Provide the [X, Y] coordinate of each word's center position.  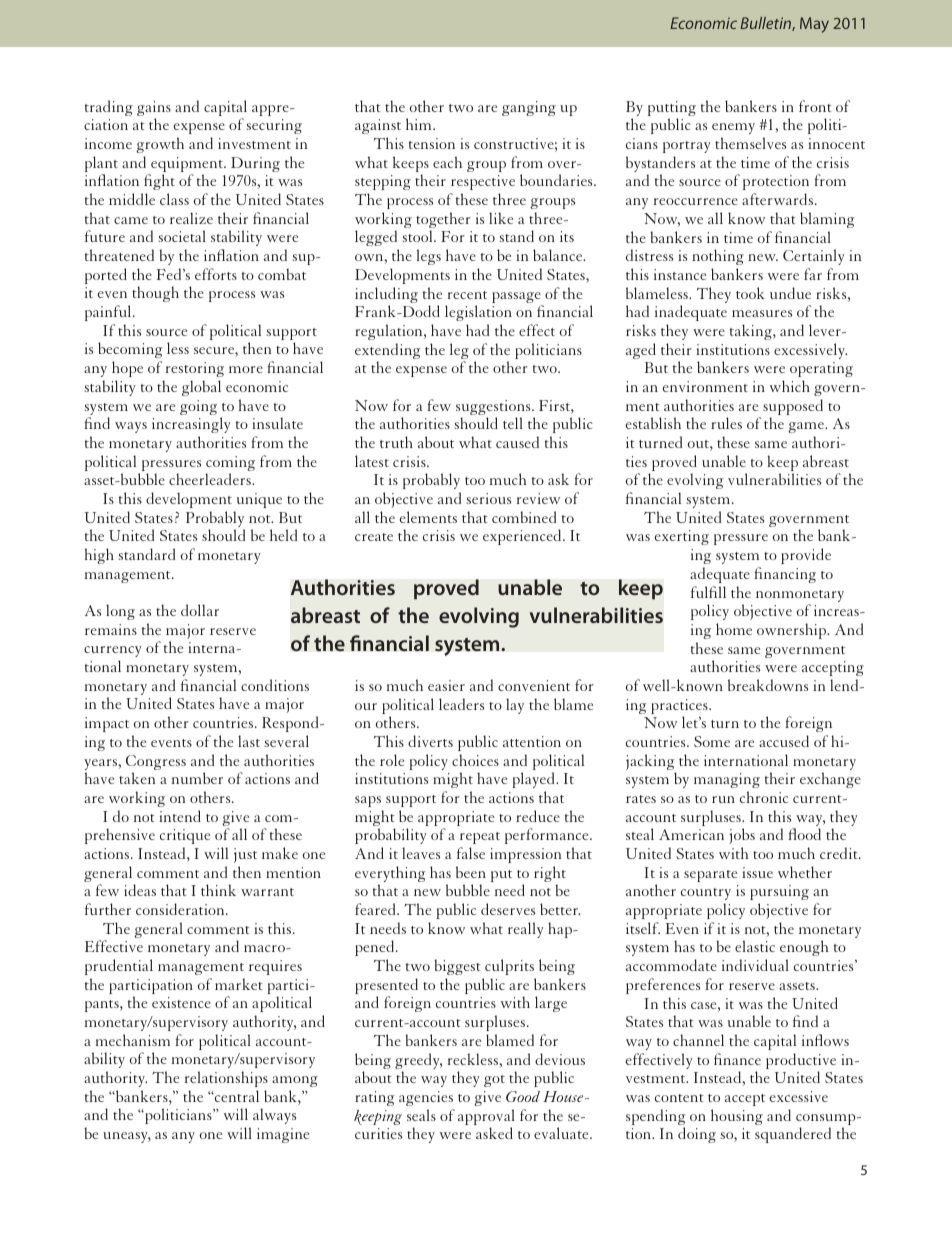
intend [180, 816]
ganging [529, 108]
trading [109, 108]
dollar [200, 610]
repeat [480, 838]
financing [785, 575]
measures [762, 313]
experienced [523, 537]
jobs [742, 836]
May [814, 25]
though [155, 294]
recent [467, 295]
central [236, 1096]
